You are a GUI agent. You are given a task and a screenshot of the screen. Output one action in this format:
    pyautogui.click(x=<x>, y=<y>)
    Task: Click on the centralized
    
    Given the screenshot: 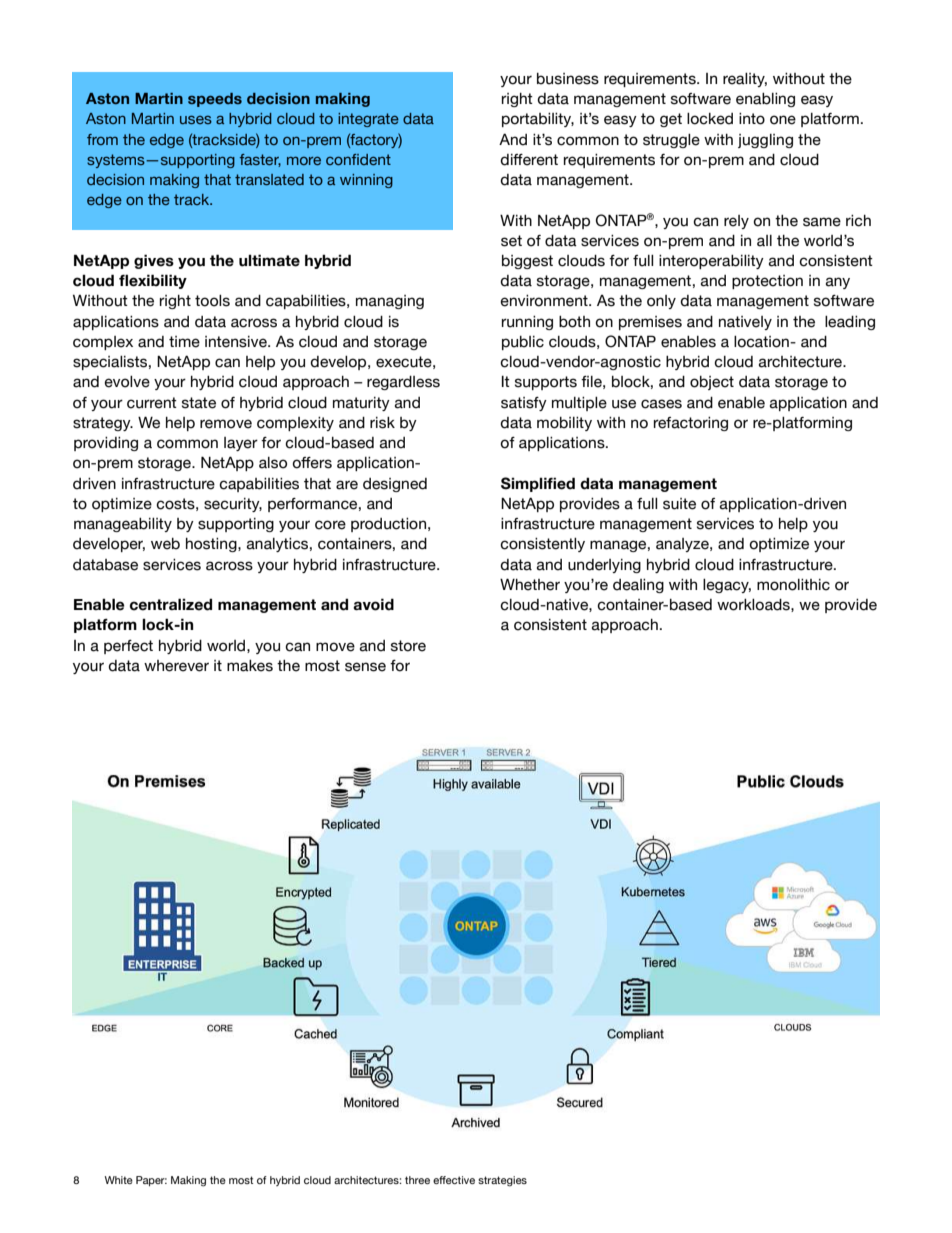 What is the action you would take?
    pyautogui.click(x=171, y=604)
